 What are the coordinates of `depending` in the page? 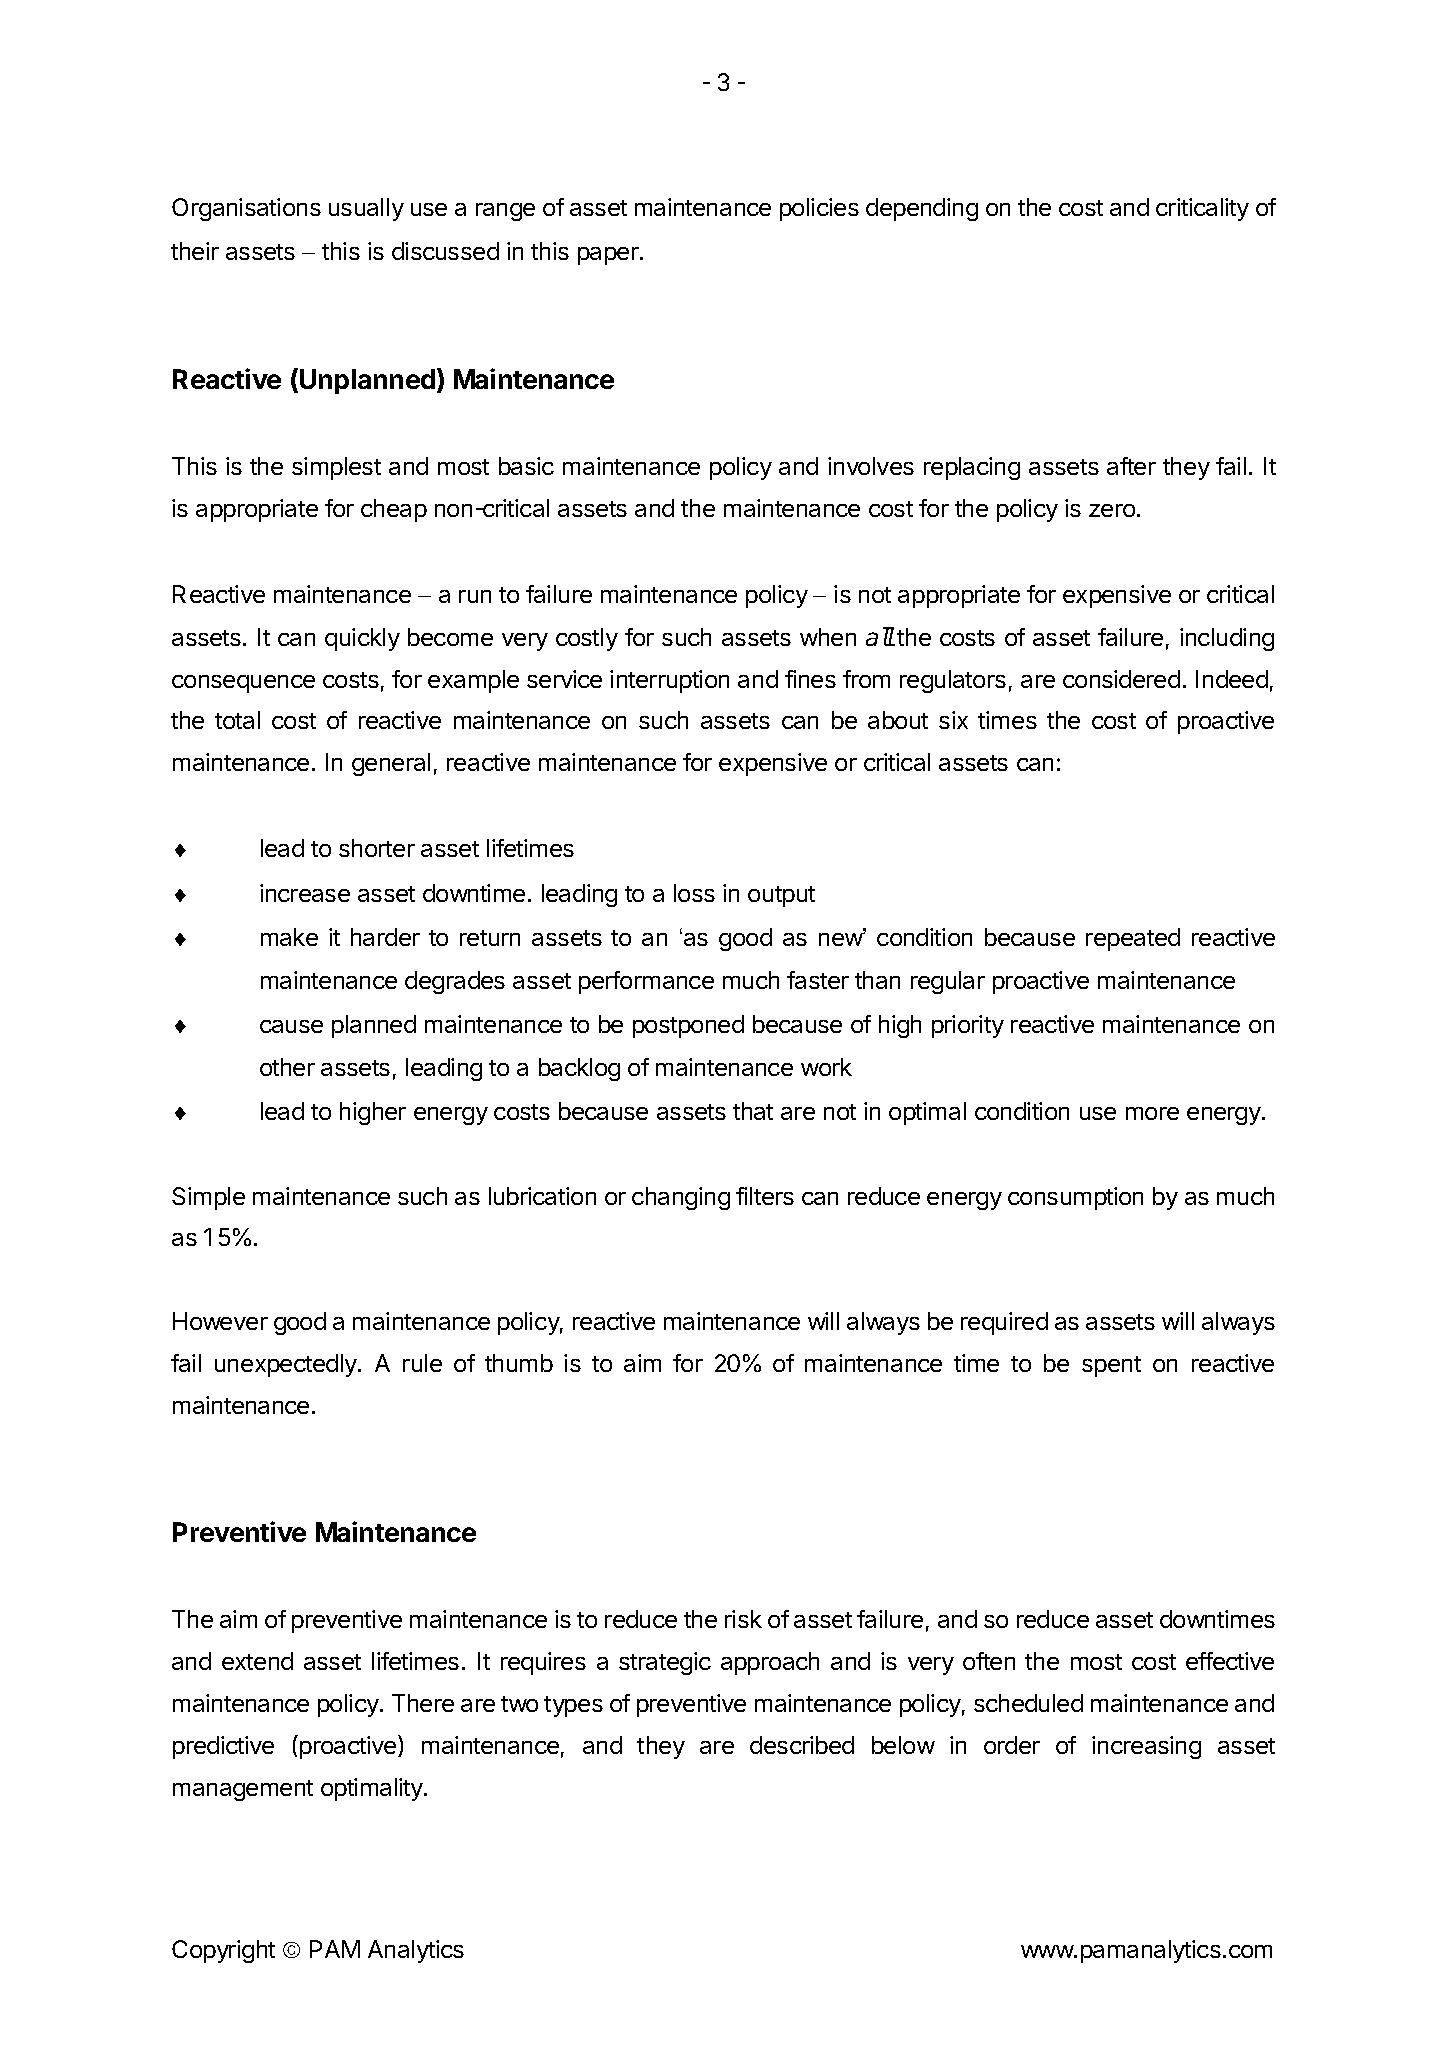 It's located at (922, 209).
